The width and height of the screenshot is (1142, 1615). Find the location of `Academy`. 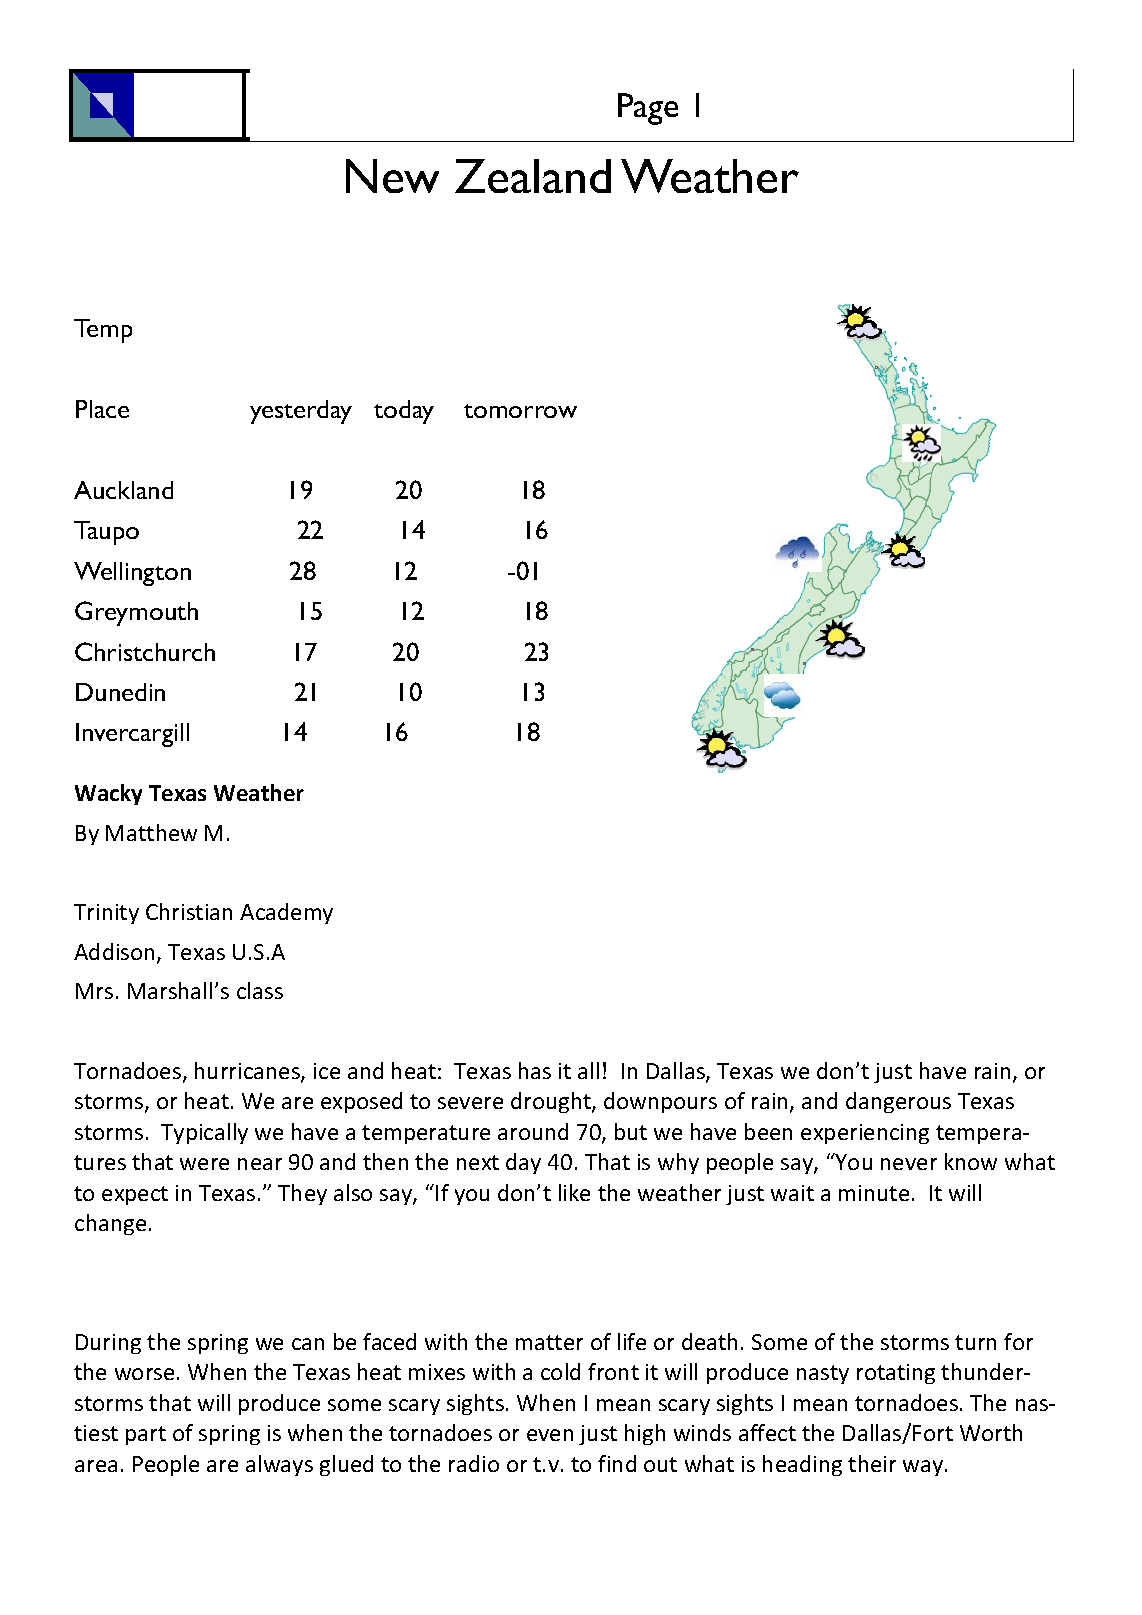

Academy is located at coordinates (286, 913).
